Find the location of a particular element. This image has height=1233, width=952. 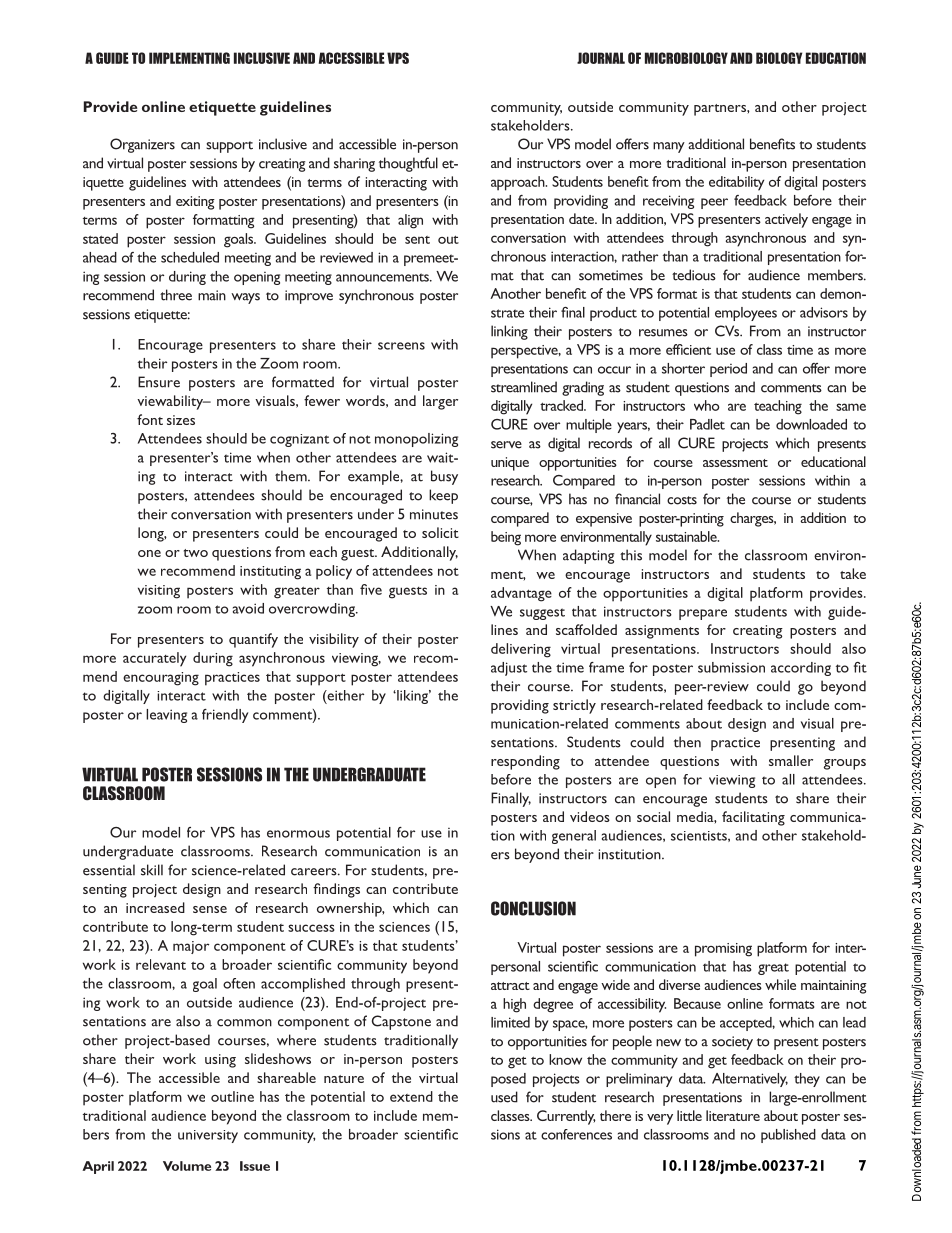

approach is located at coordinates (519, 183).
